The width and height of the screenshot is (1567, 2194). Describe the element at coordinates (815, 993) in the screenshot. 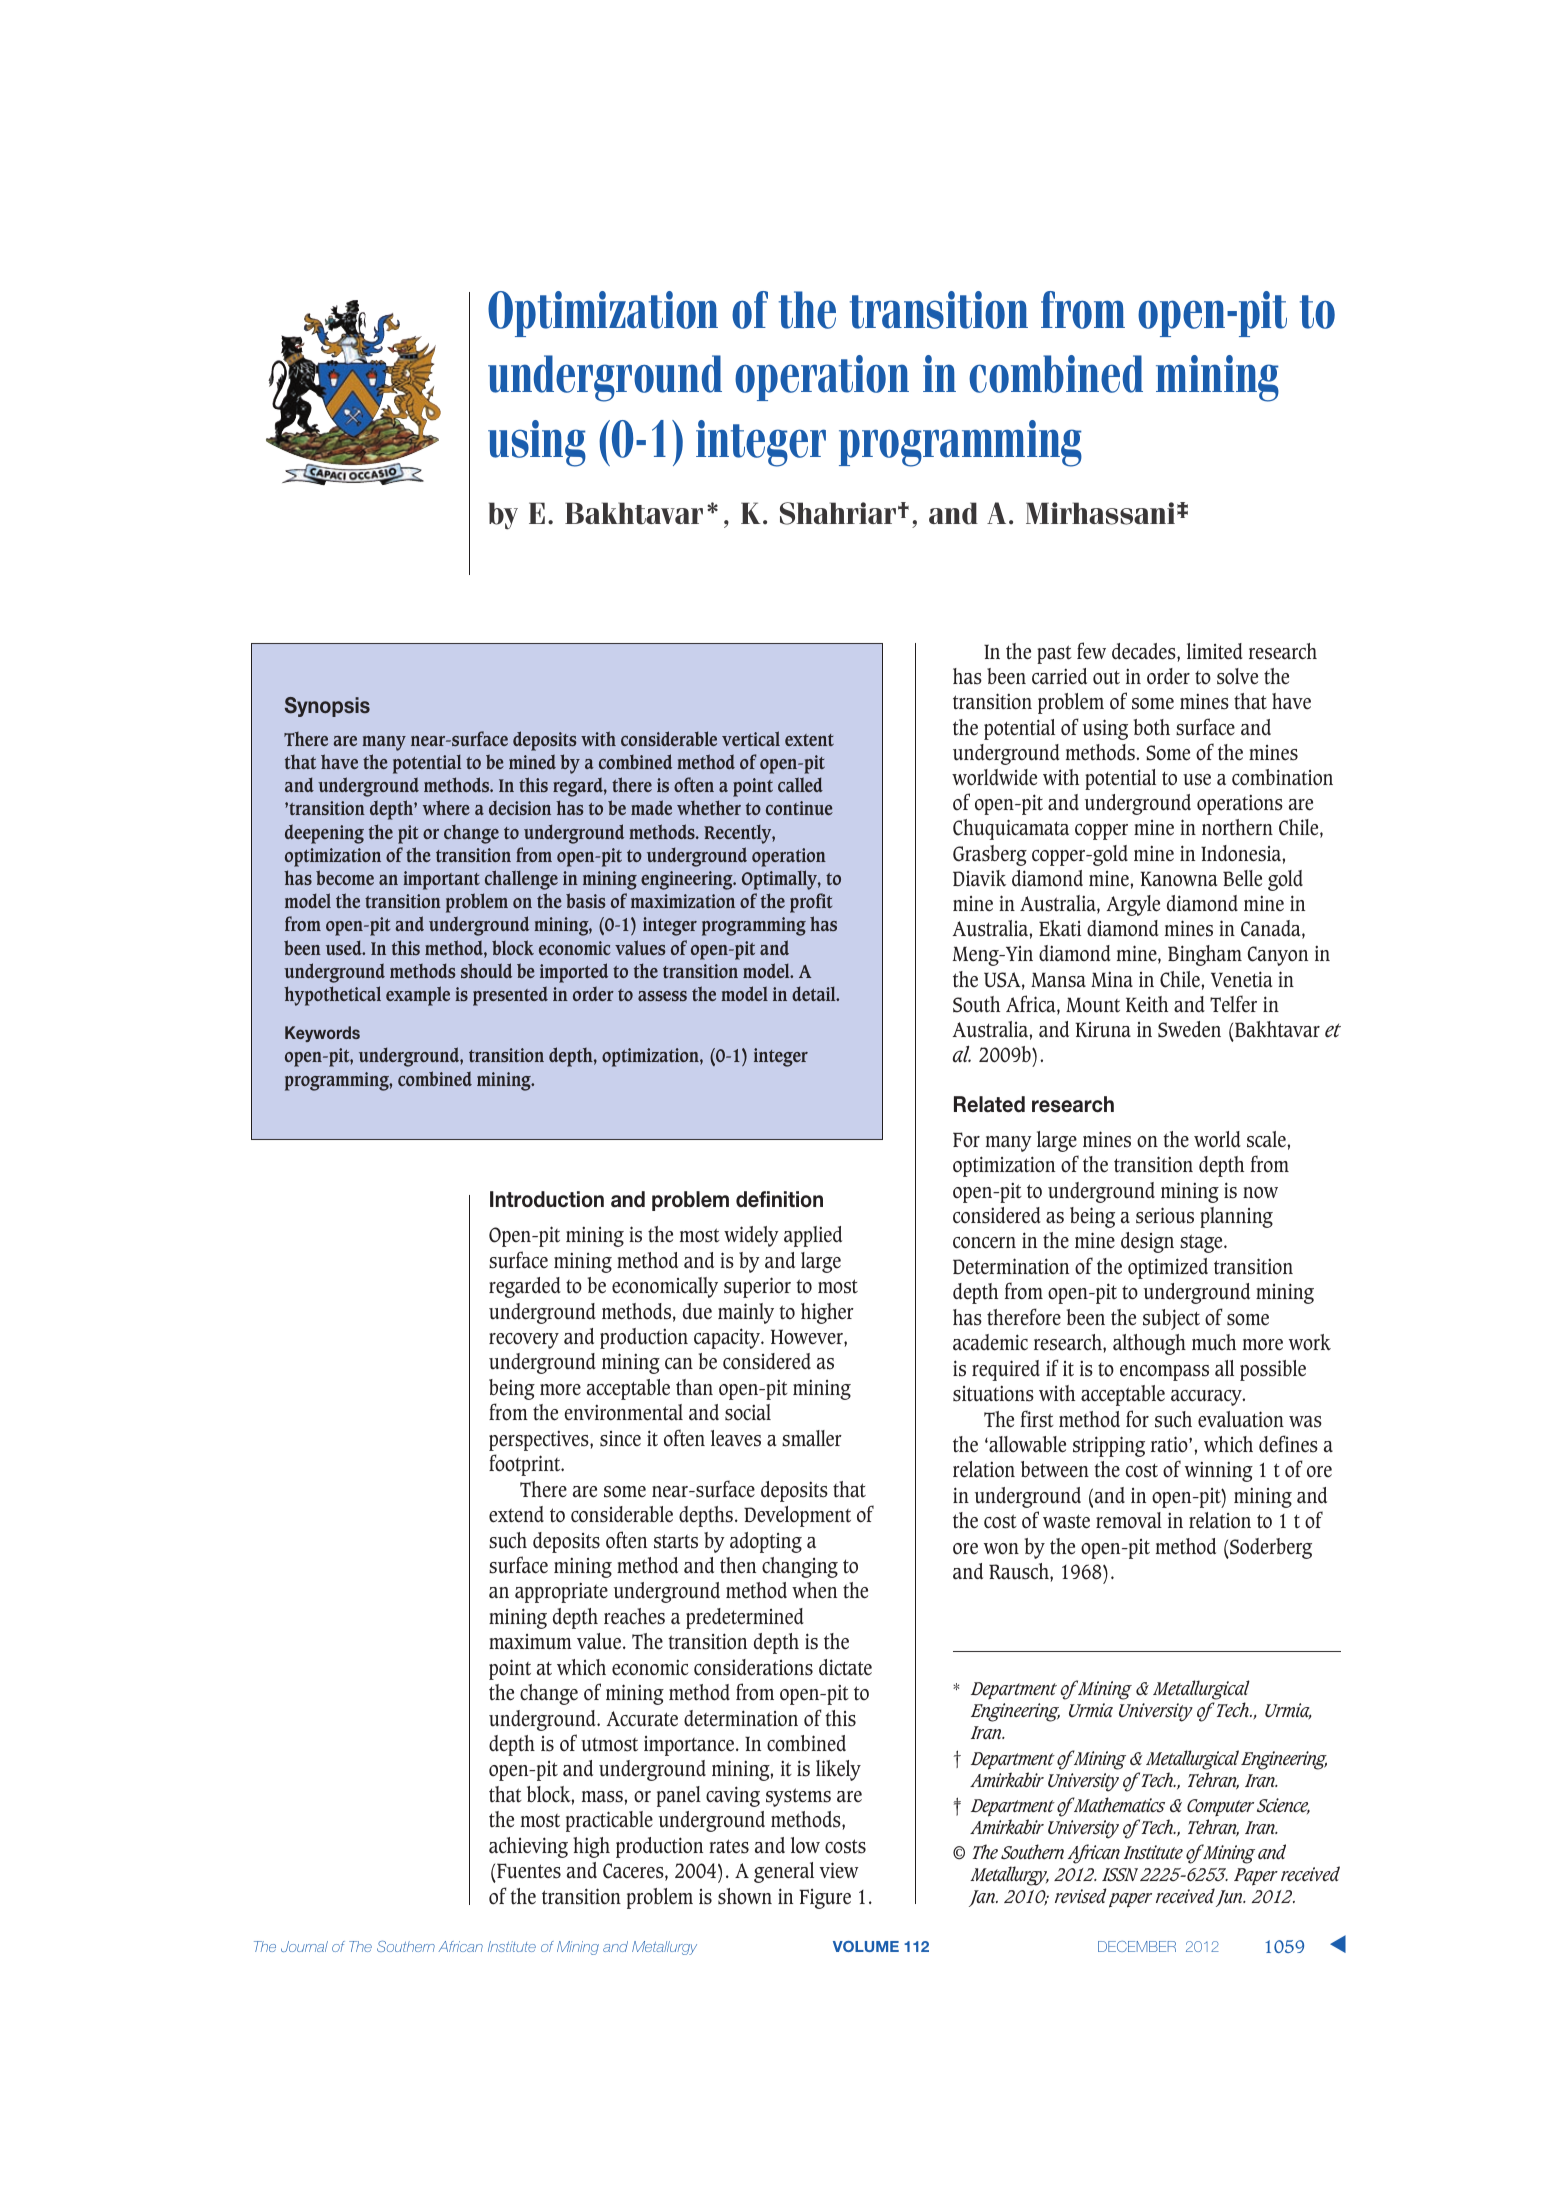

I see `detail` at that location.
